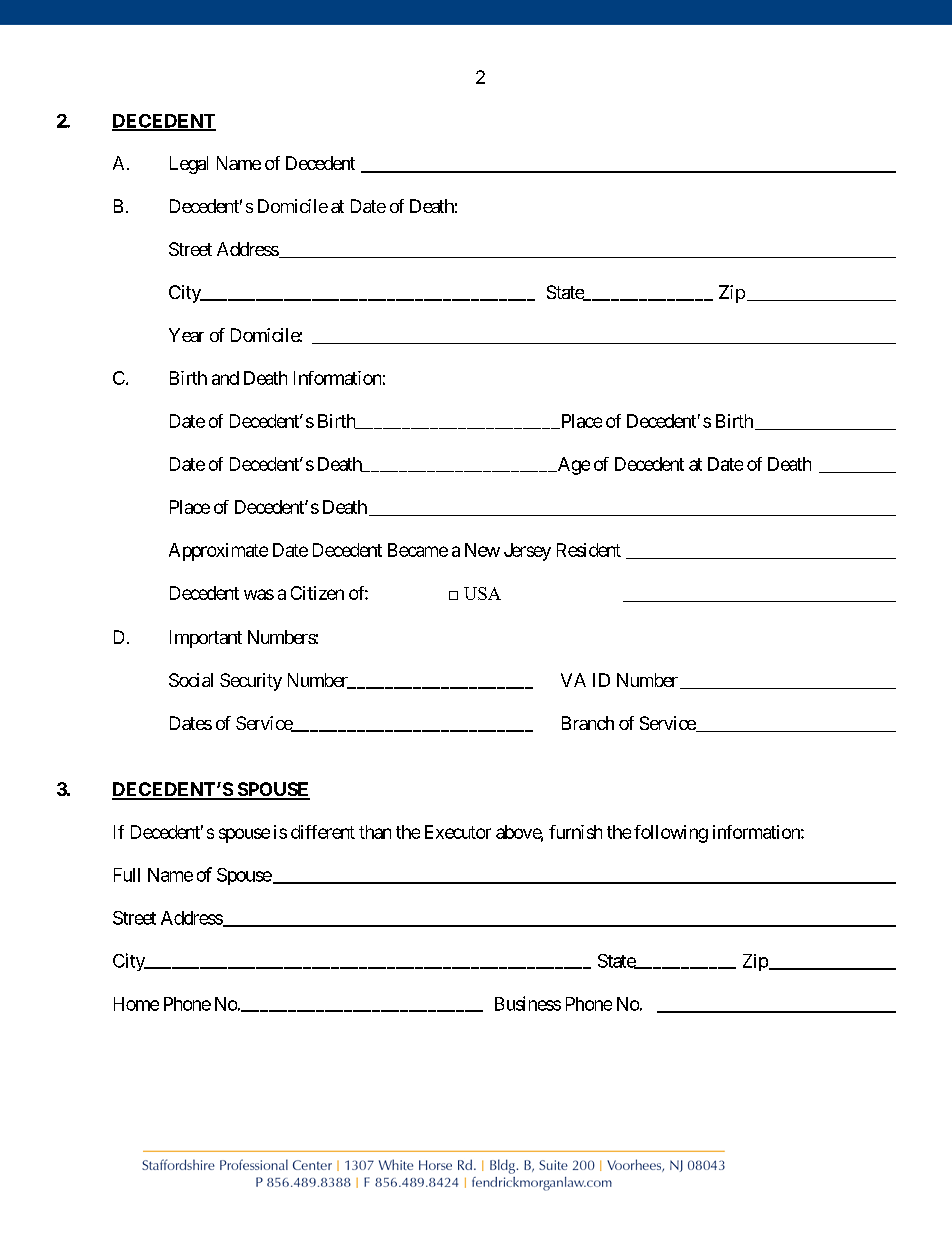  Describe the element at coordinates (482, 550) in the image. I see `New` at that location.
